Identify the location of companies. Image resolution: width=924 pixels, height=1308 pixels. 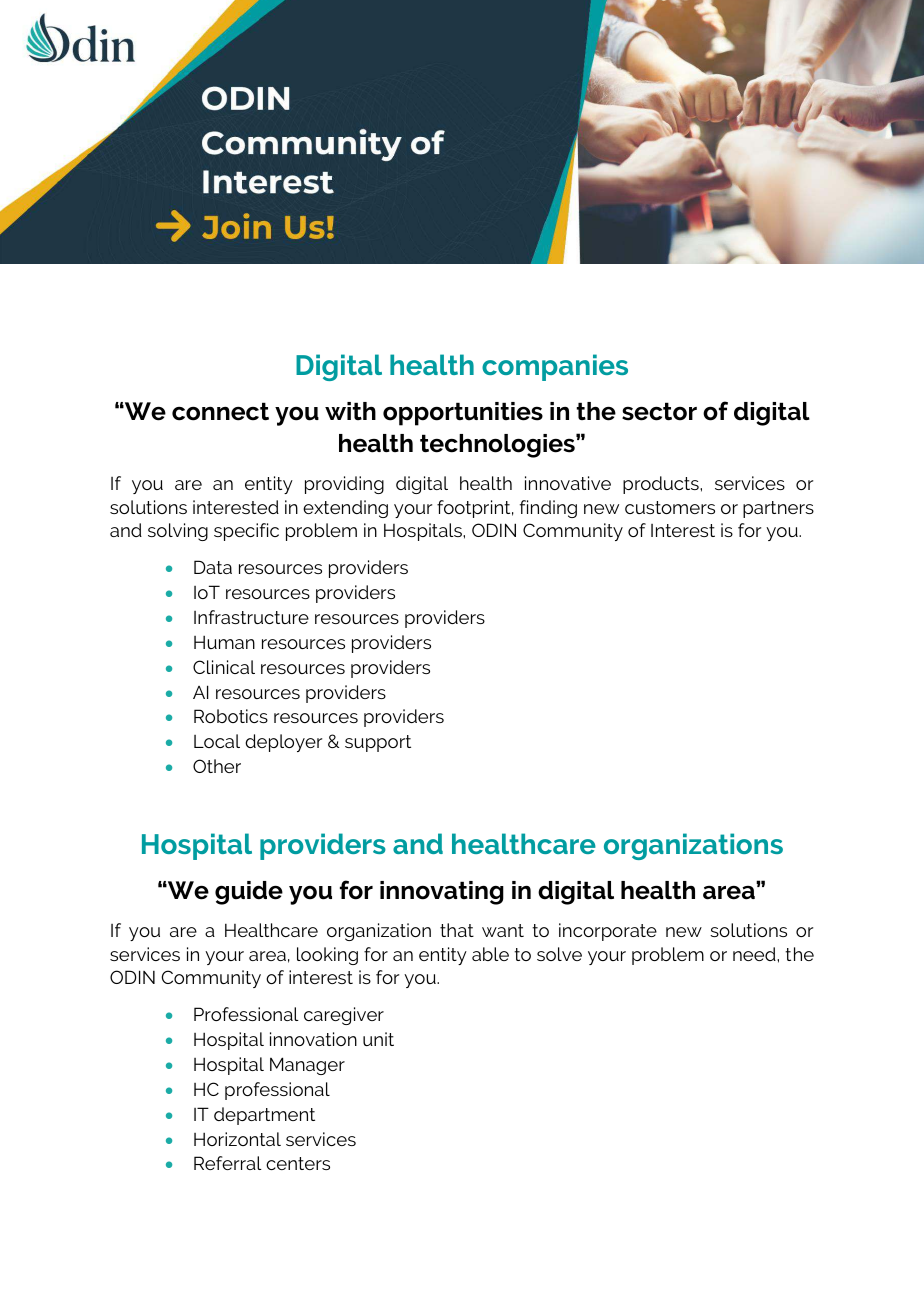
(555, 367).
